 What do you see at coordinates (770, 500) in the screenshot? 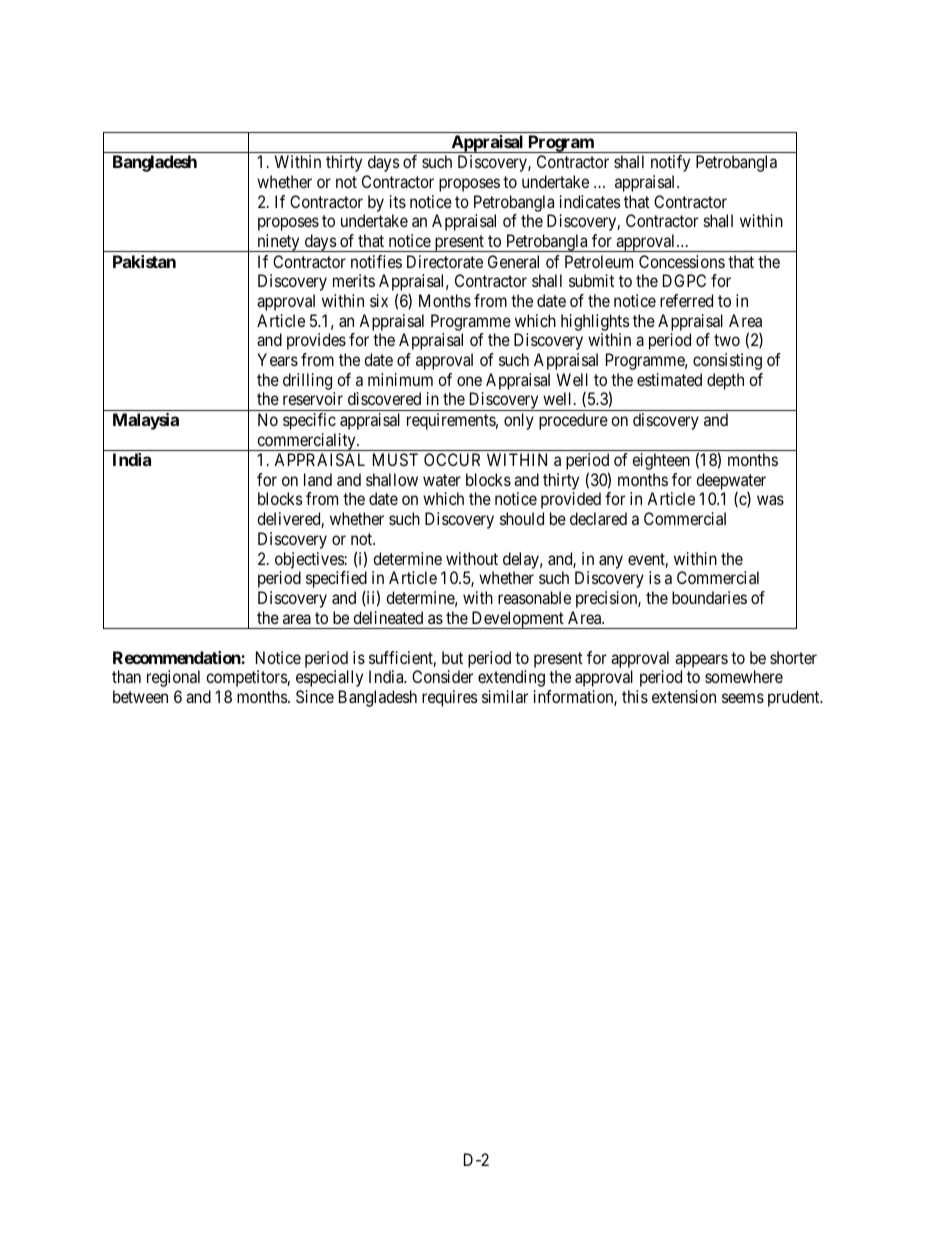
I see `was` at bounding box center [770, 500].
